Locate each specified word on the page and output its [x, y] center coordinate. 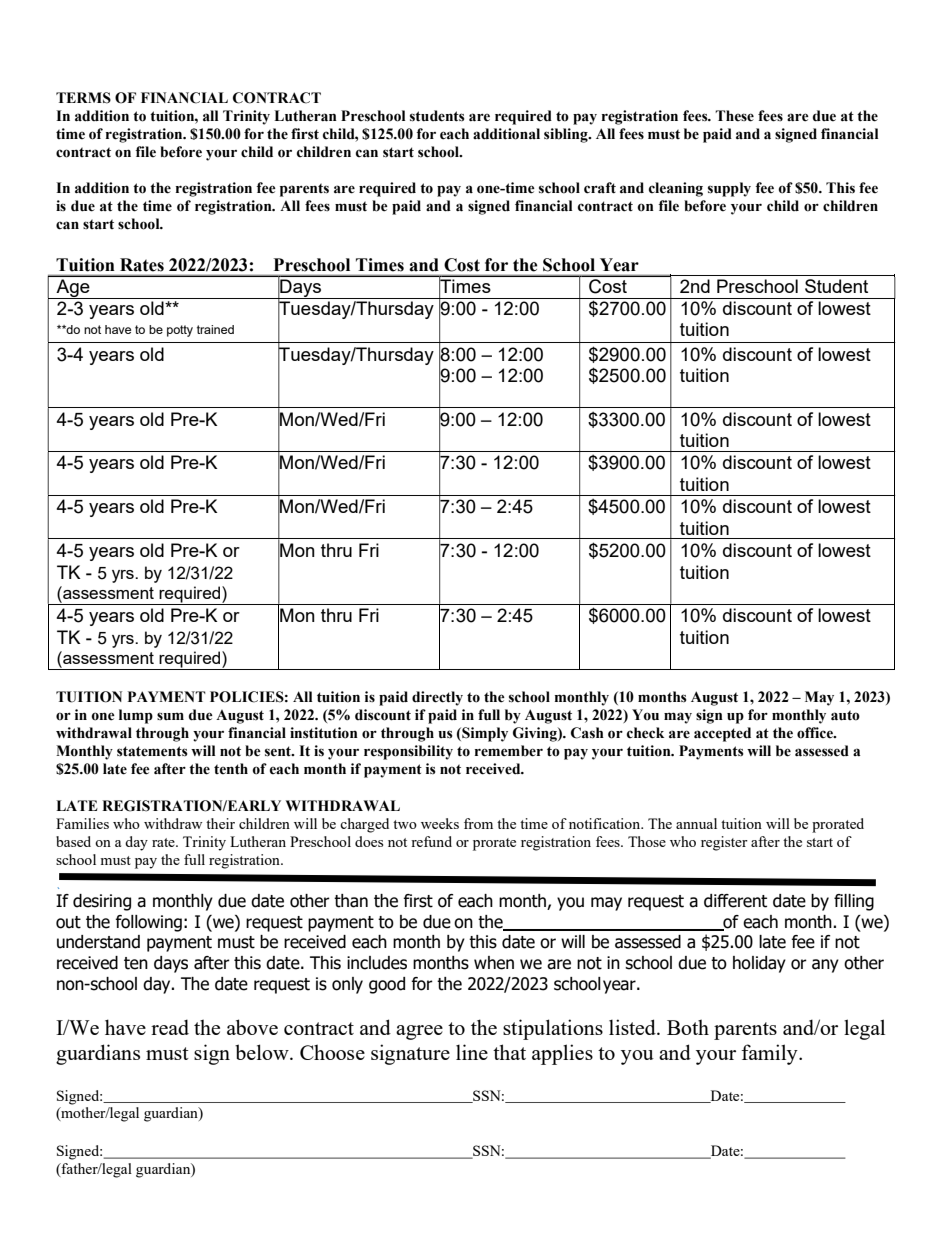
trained [215, 329]
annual [696, 823]
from [478, 823]
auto [845, 715]
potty [180, 331]
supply [729, 189]
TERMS [83, 98]
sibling [567, 135]
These [734, 116]
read [170, 1027]
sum [170, 716]
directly [437, 698]
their [220, 823]
